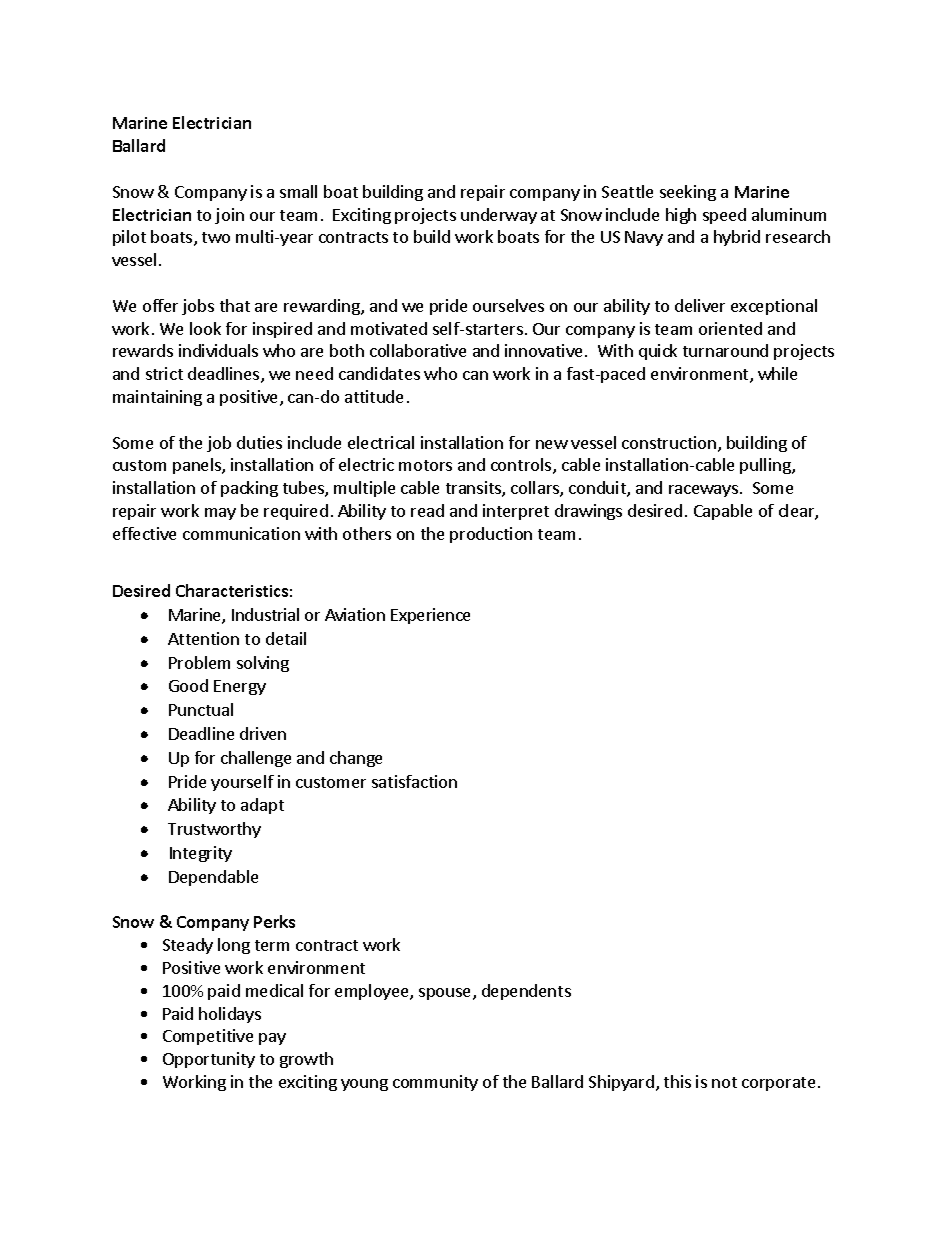  Describe the element at coordinates (229, 216) in the screenshot. I see `join` at that location.
